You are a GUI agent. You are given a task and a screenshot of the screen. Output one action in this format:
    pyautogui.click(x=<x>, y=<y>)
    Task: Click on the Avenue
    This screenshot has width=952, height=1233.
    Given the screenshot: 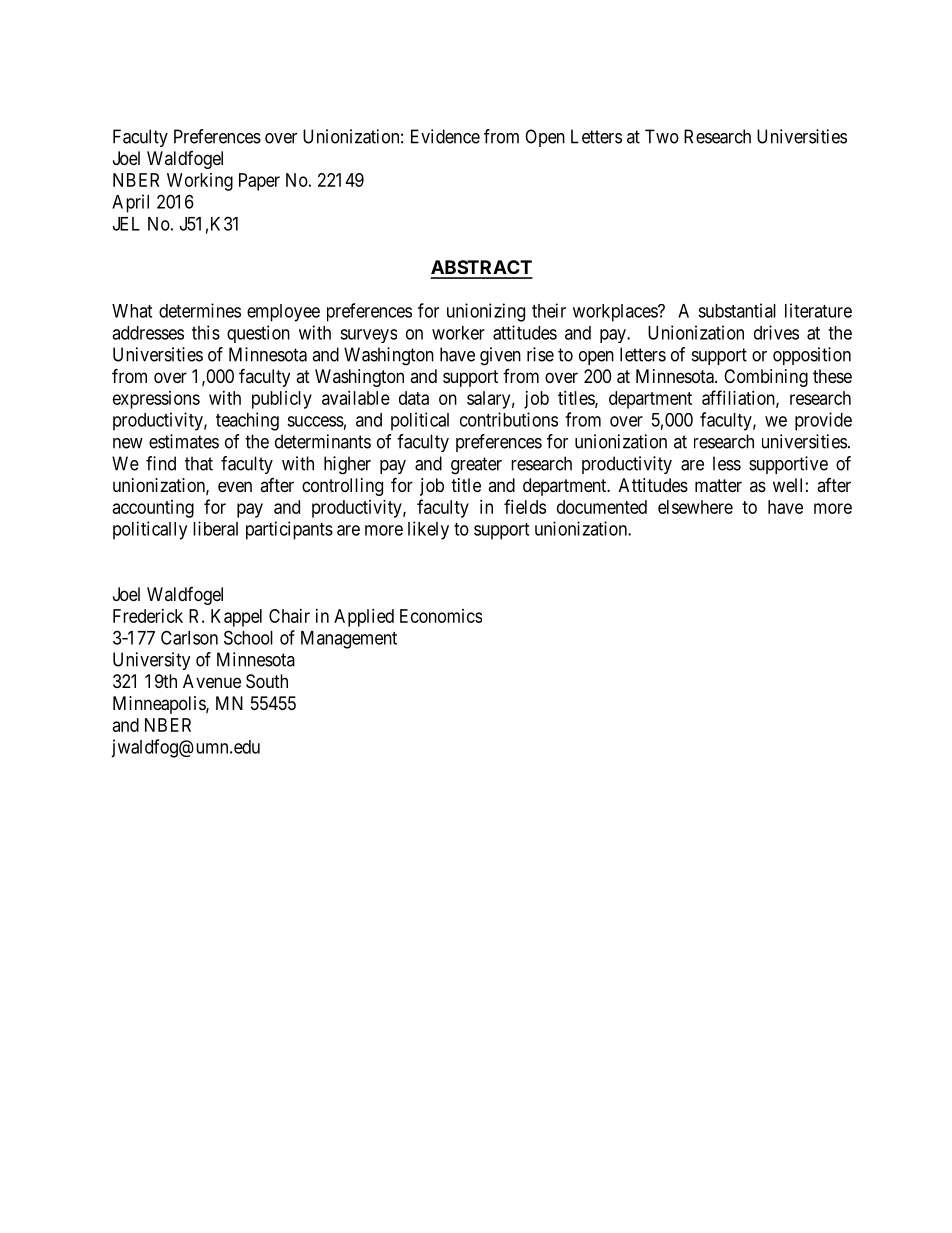 What is the action you would take?
    pyautogui.click(x=212, y=681)
